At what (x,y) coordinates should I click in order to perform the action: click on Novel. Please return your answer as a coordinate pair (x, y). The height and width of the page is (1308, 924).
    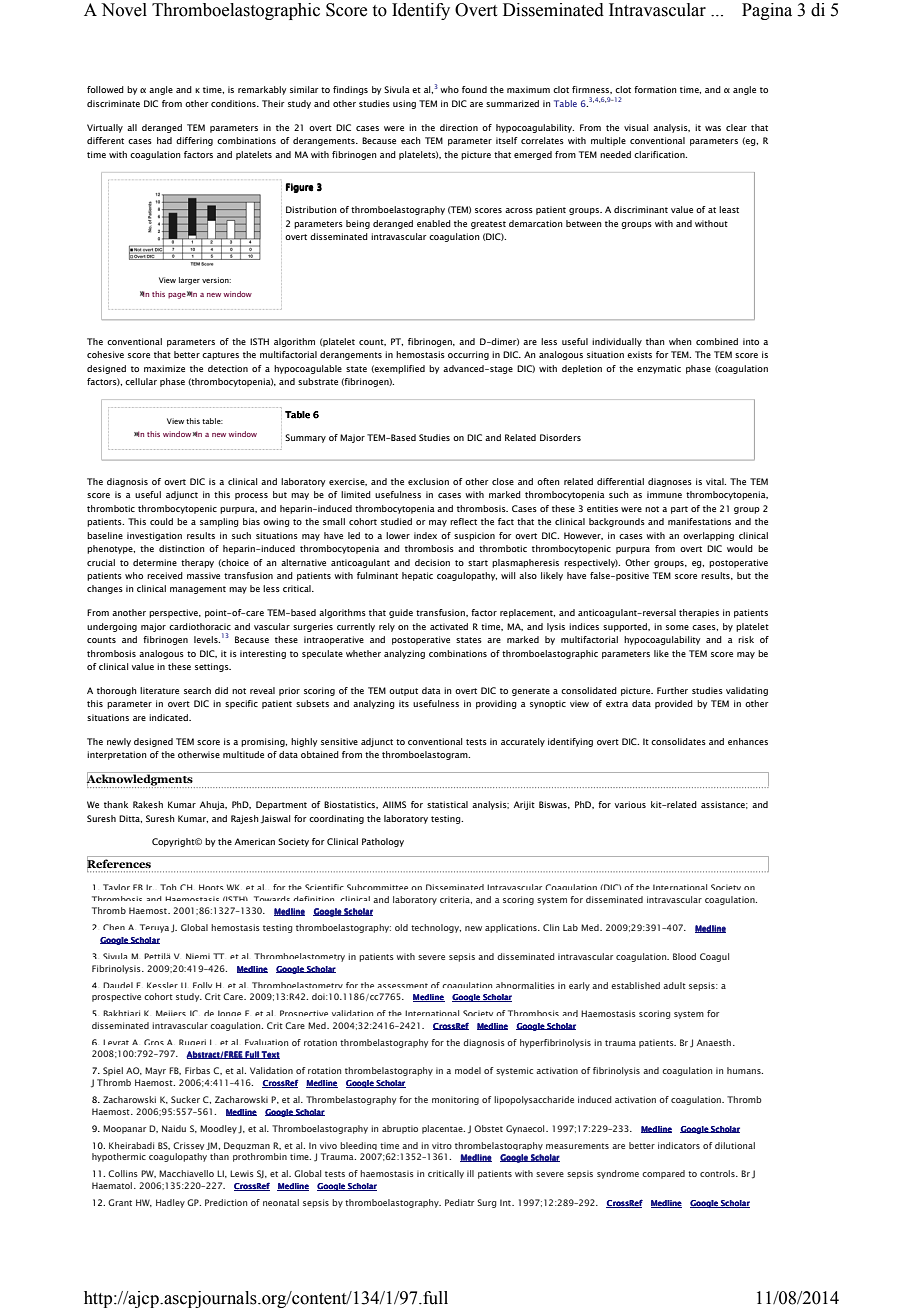
    Looking at the image, I should click on (124, 10).
